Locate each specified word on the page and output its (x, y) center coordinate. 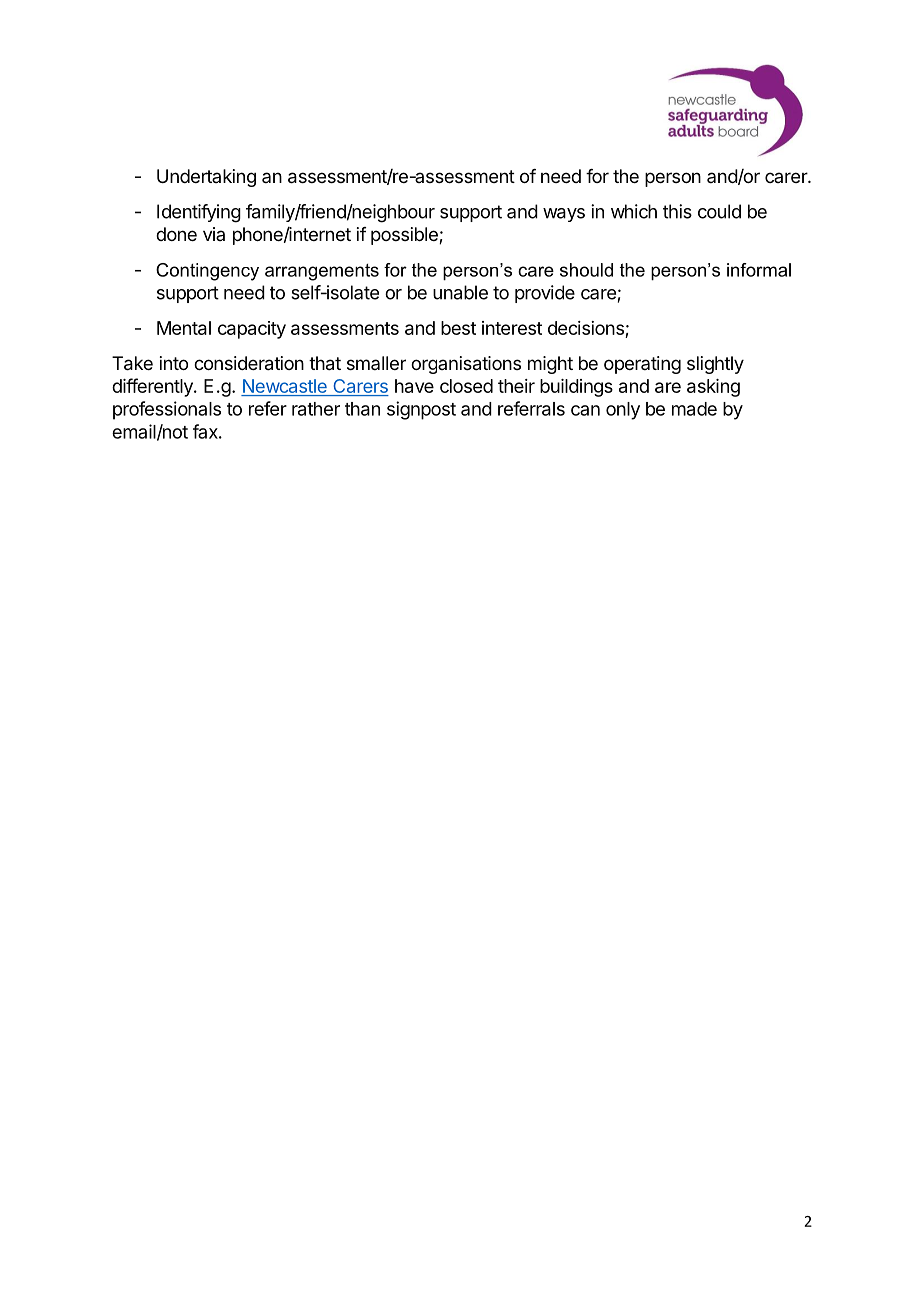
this (677, 211)
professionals (167, 410)
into (174, 363)
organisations (466, 365)
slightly (715, 365)
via (214, 234)
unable (460, 292)
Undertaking (206, 178)
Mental (184, 328)
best (458, 328)
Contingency (207, 272)
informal (759, 270)
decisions (586, 328)
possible (405, 236)
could (719, 211)
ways (564, 215)
